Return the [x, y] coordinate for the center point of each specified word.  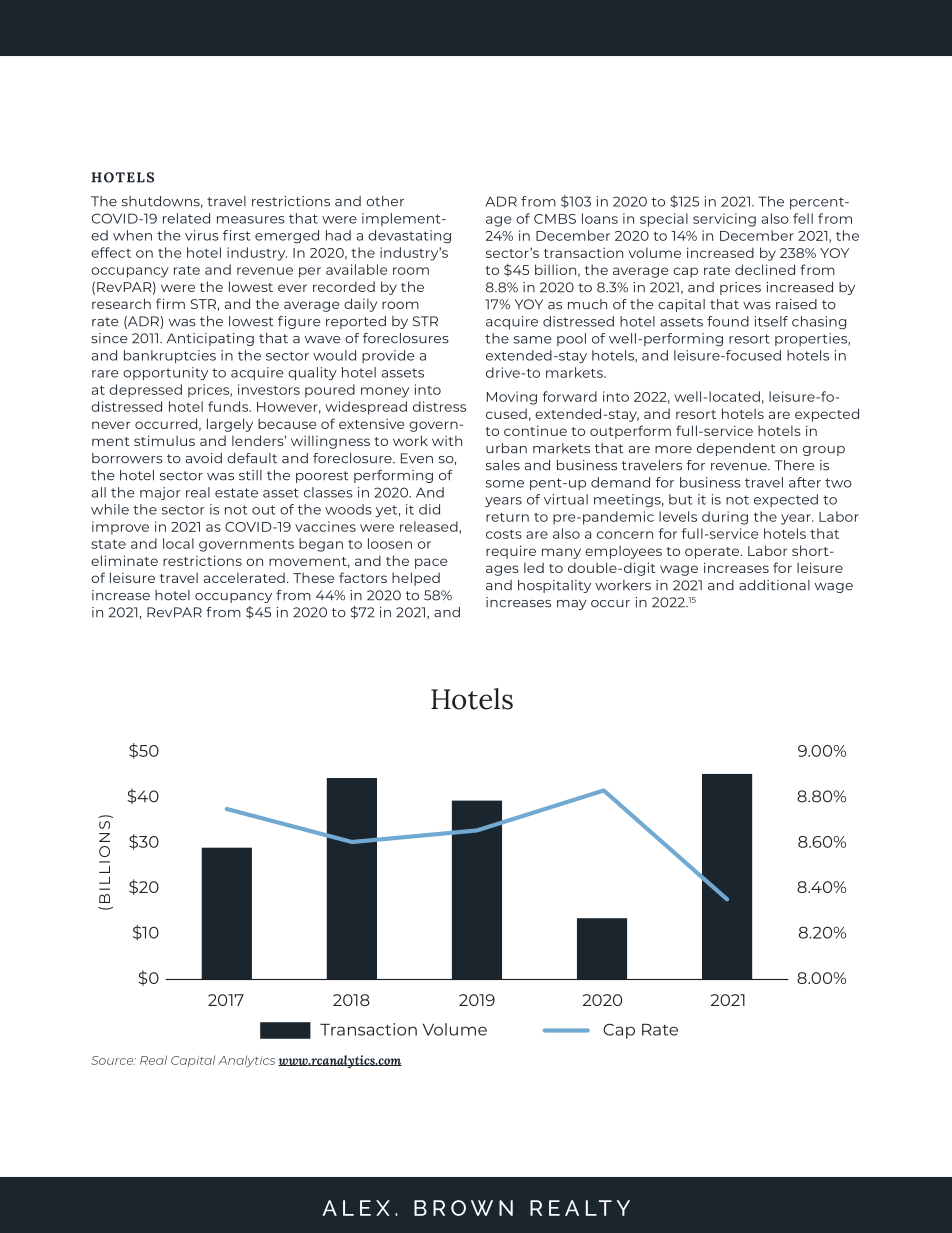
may [572, 605]
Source [113, 1060]
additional [774, 585]
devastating [409, 237]
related [186, 218]
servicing [724, 220]
